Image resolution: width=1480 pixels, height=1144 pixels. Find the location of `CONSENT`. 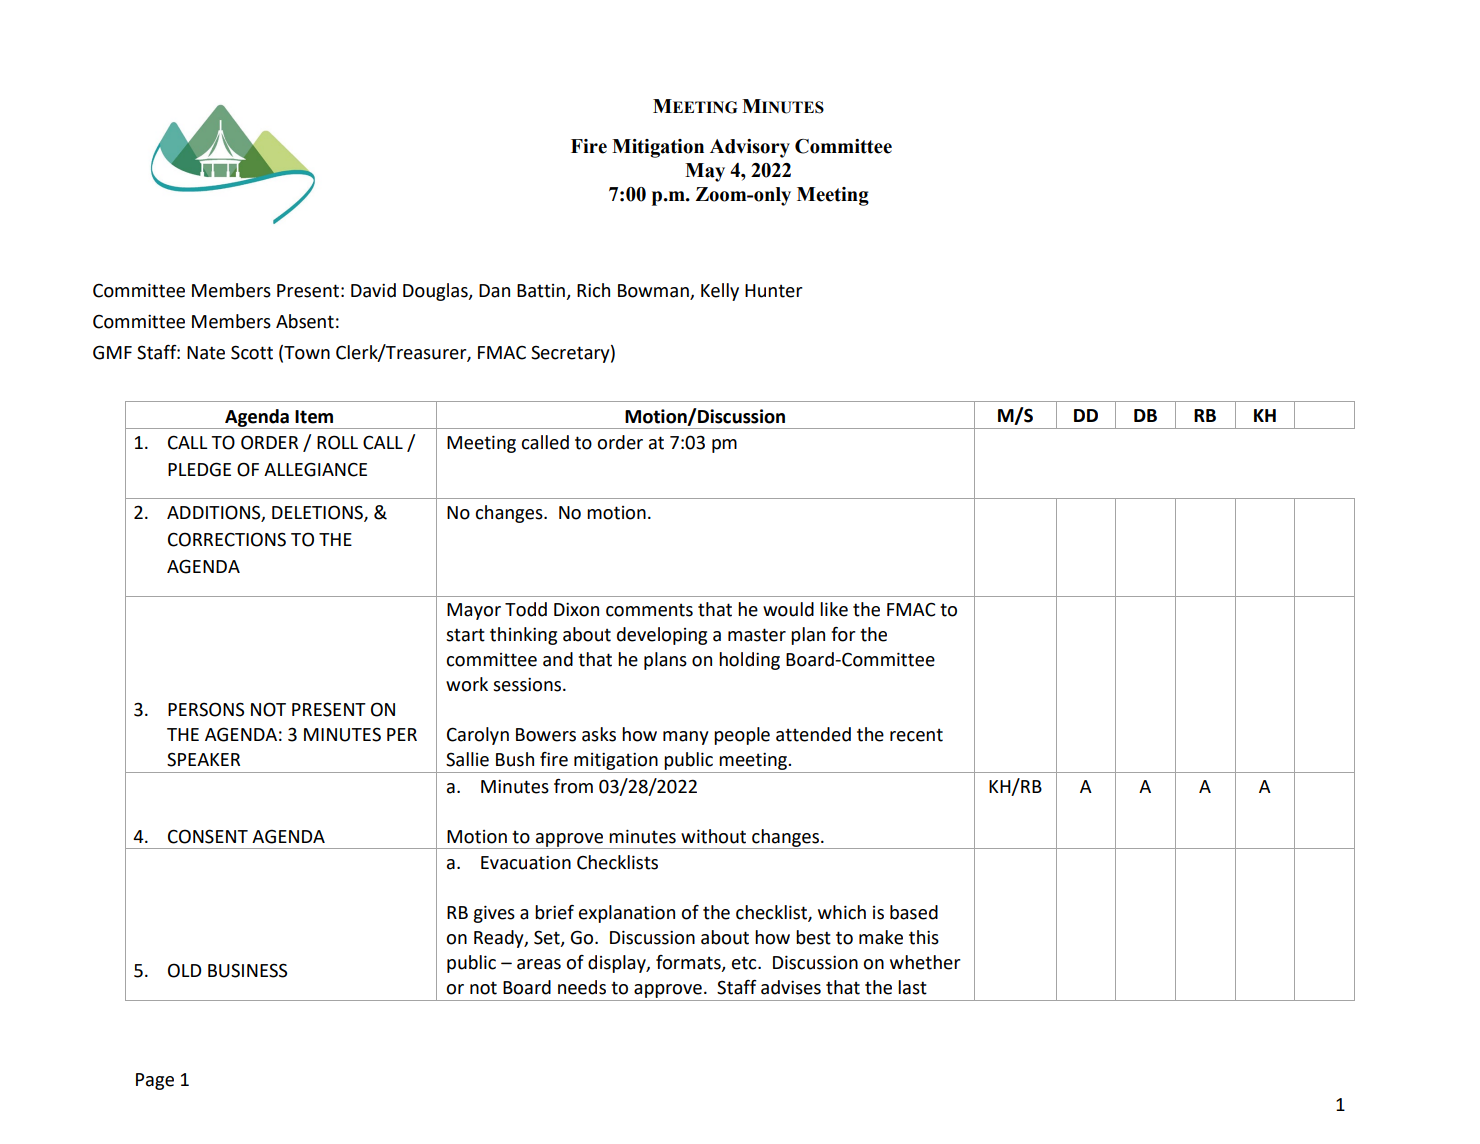

CONSENT is located at coordinates (208, 836).
